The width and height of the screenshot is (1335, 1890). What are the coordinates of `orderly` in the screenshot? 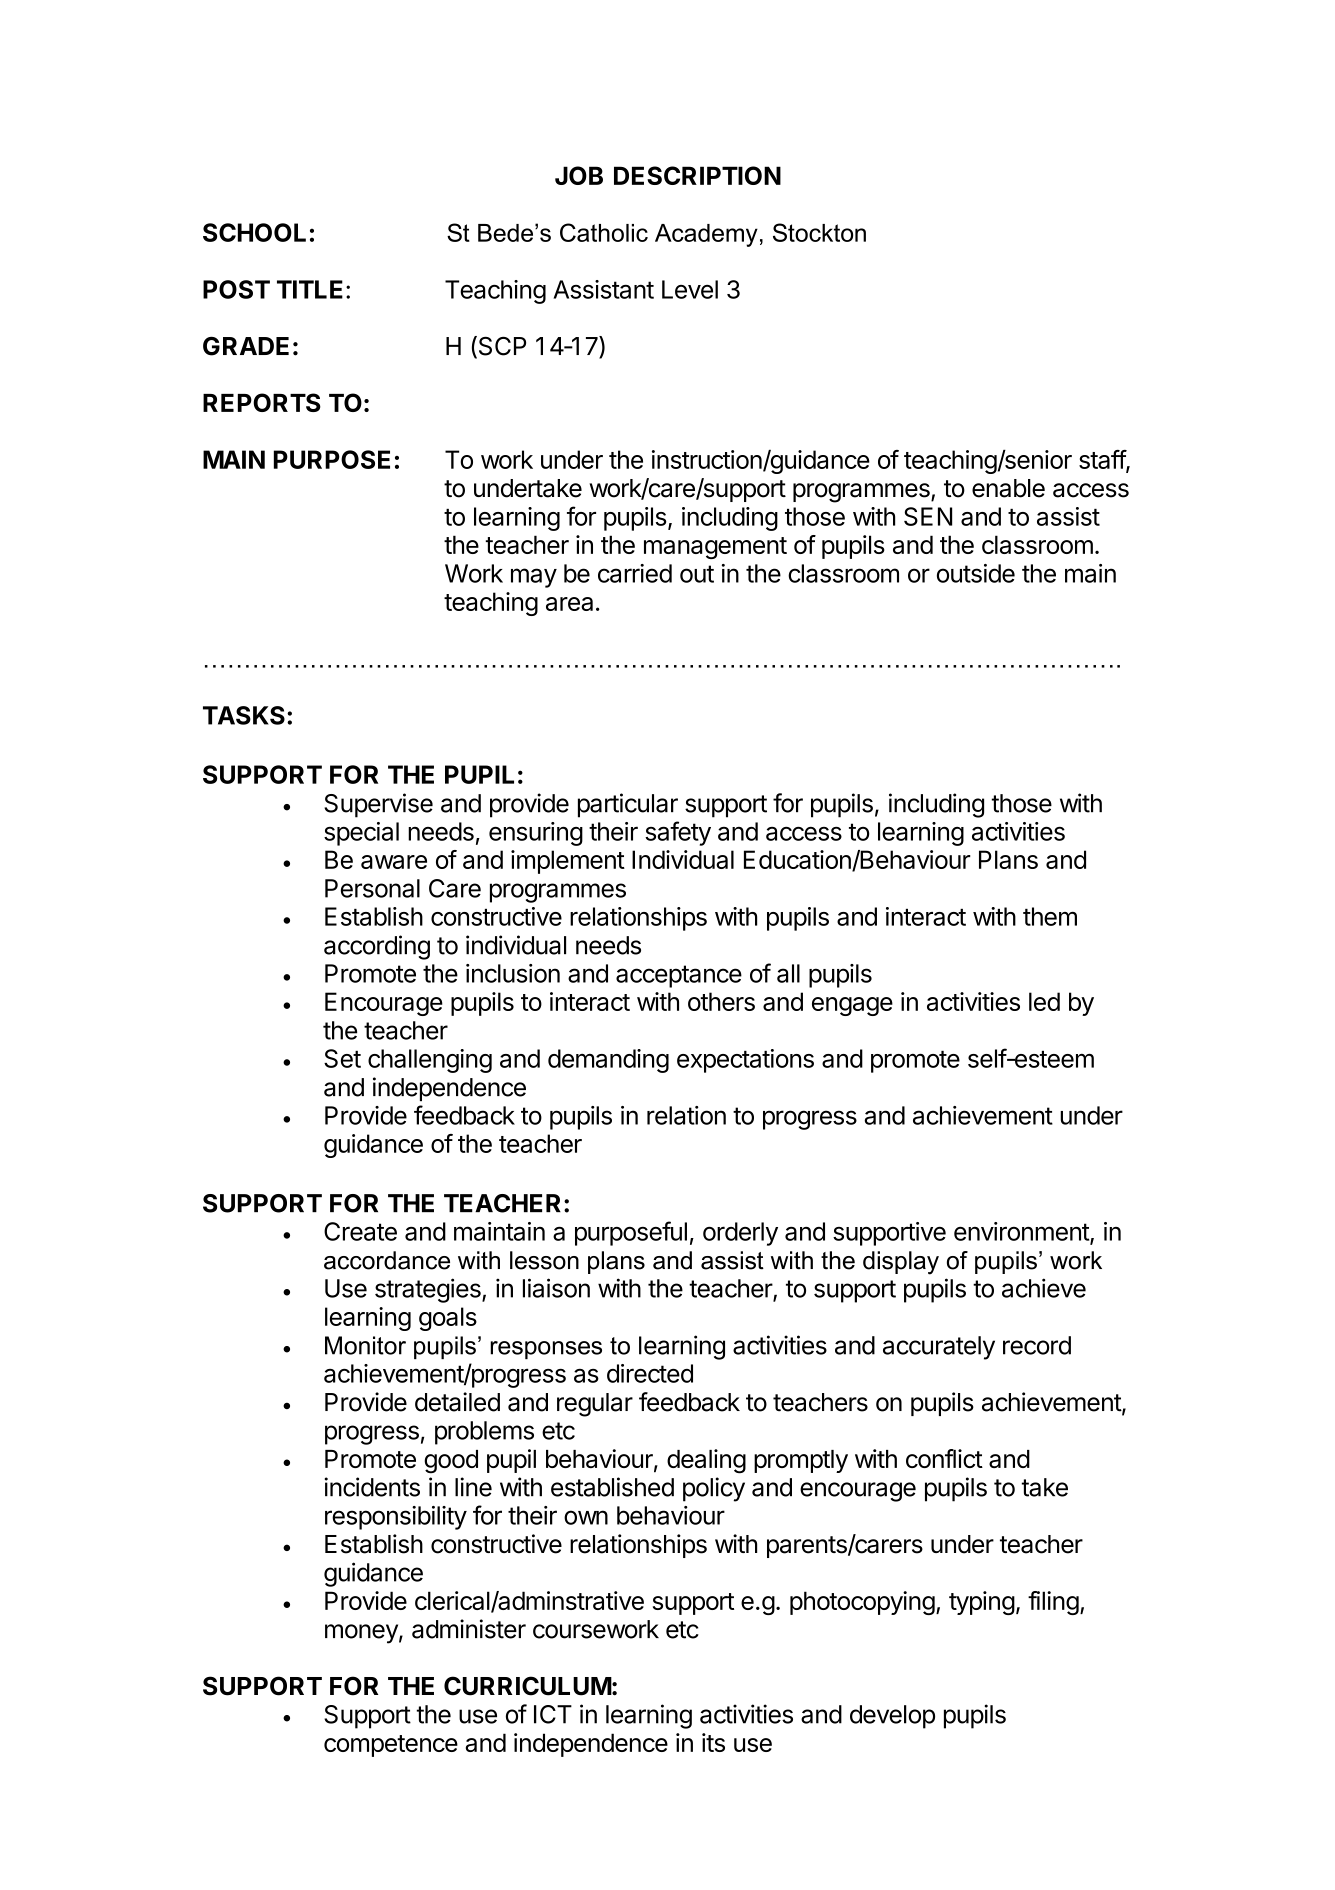 It's located at (740, 1234).
